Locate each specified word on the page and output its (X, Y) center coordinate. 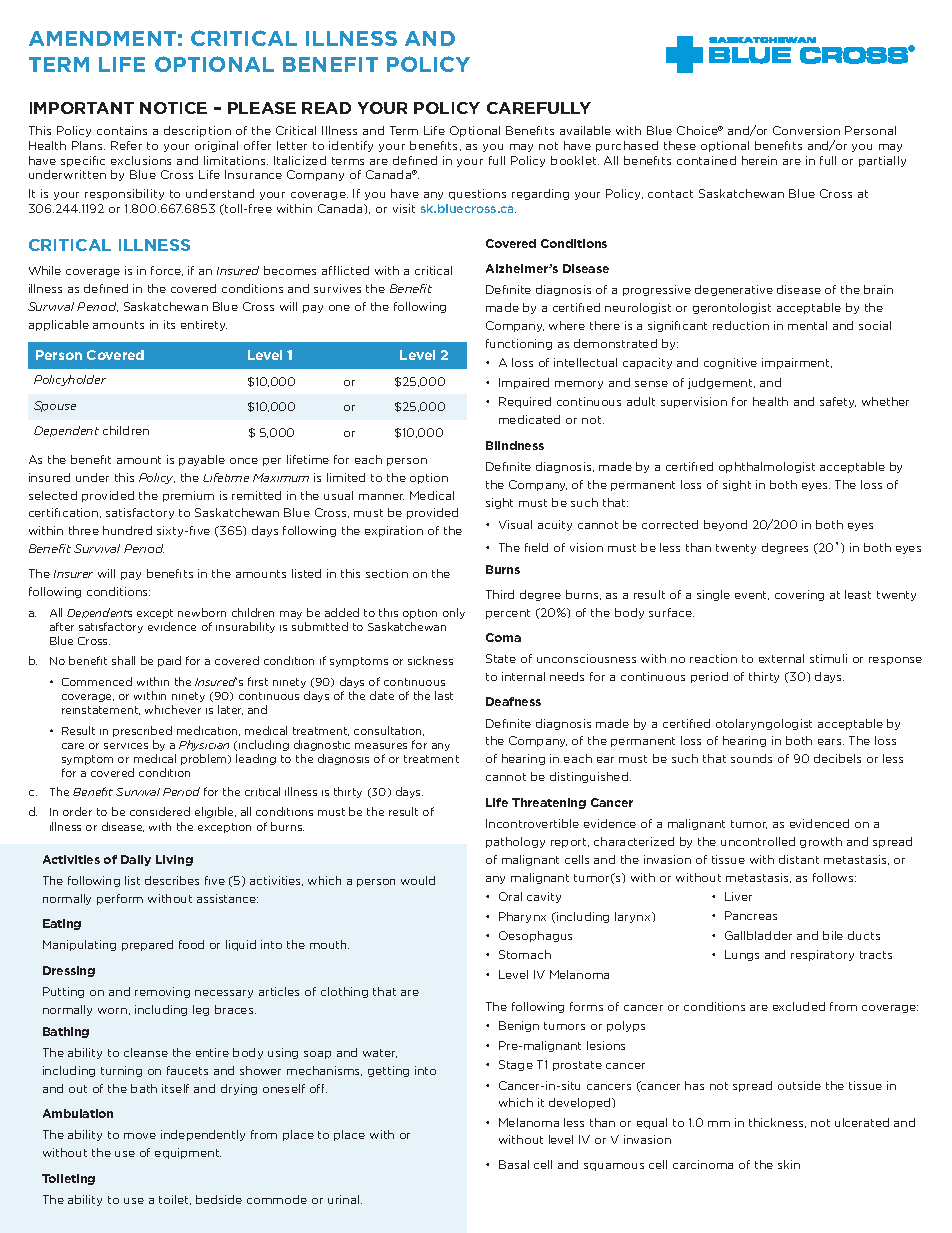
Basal (514, 1164)
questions (477, 194)
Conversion (806, 130)
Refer (126, 145)
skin (789, 1164)
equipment (188, 1153)
